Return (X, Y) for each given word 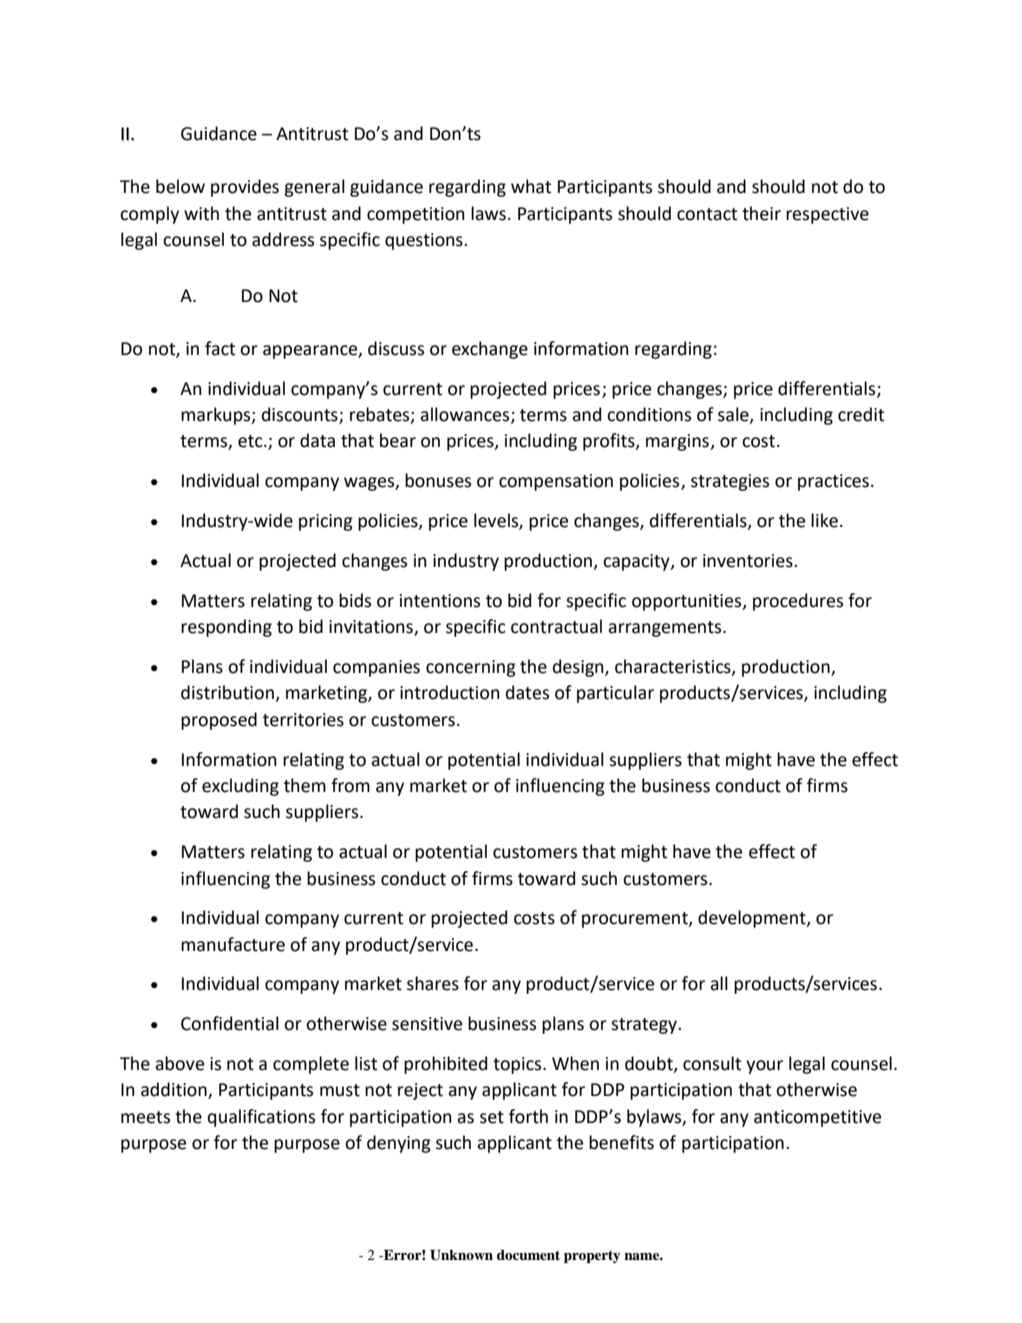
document (528, 1255)
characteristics (674, 667)
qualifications (261, 1118)
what (531, 186)
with (201, 213)
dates (527, 692)
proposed (219, 721)
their (761, 213)
